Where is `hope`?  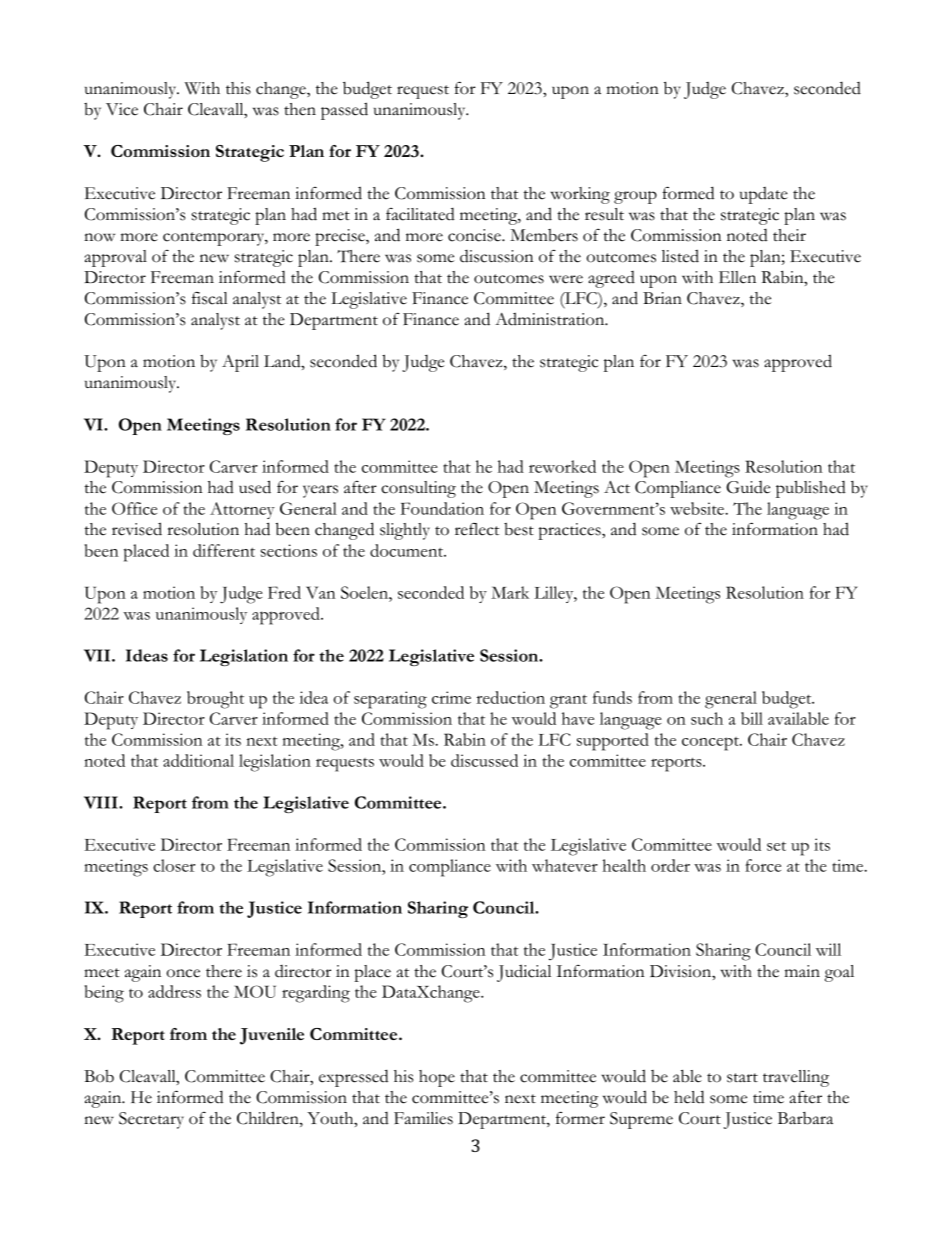 hope is located at coordinates (437, 1078).
